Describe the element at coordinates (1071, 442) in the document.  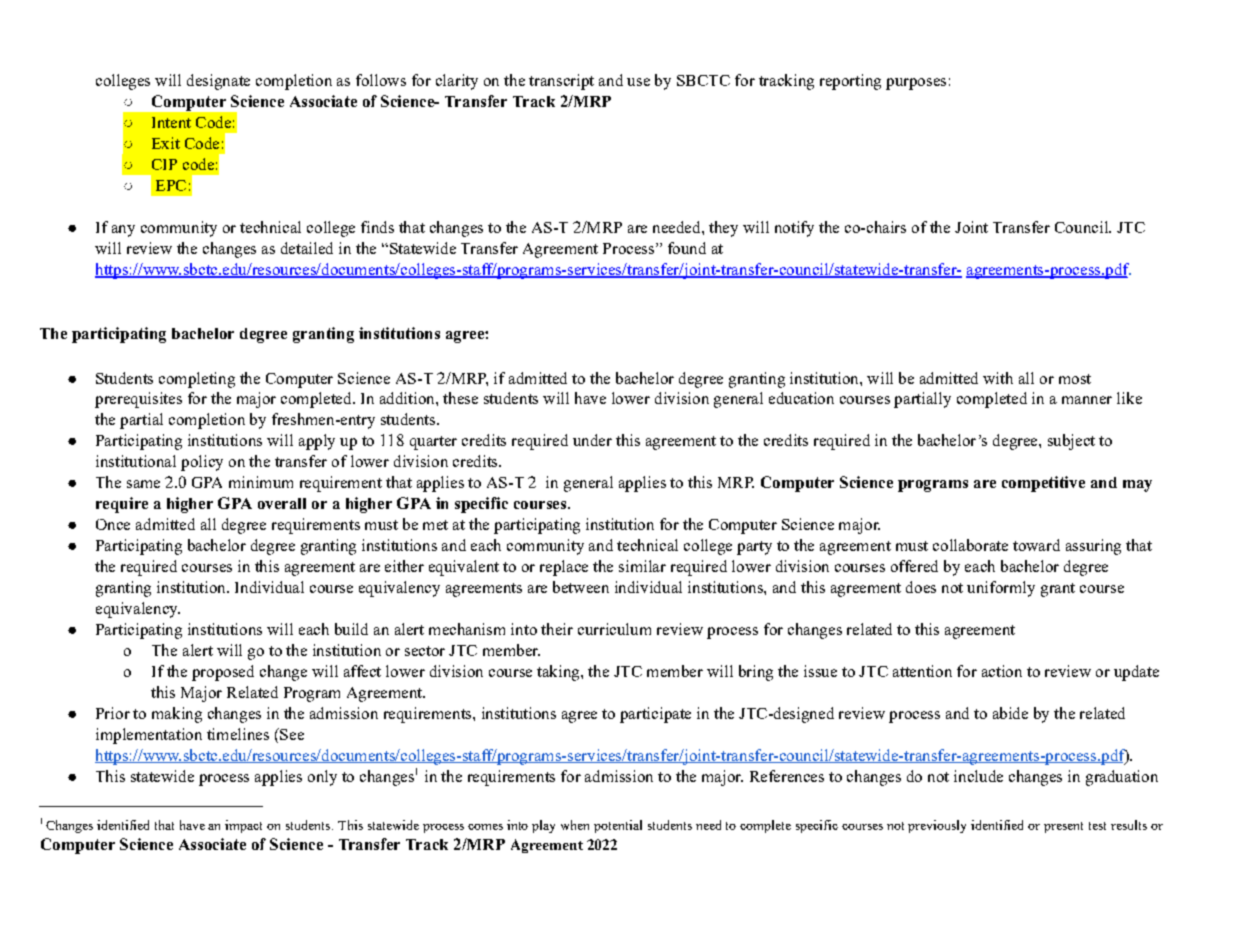
I see `subject` at that location.
